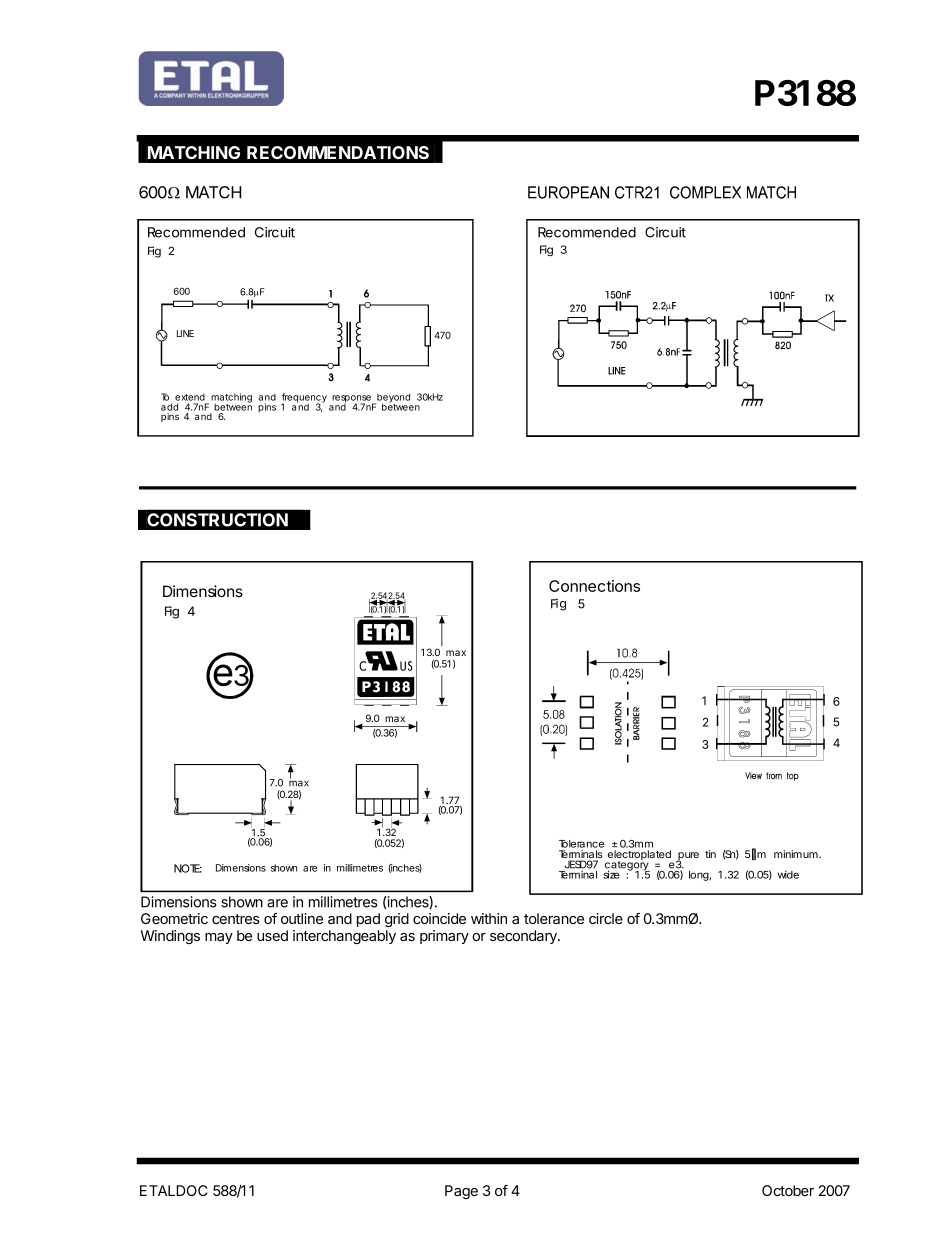 The width and height of the screenshot is (952, 1233). I want to click on size, so click(611, 874).
